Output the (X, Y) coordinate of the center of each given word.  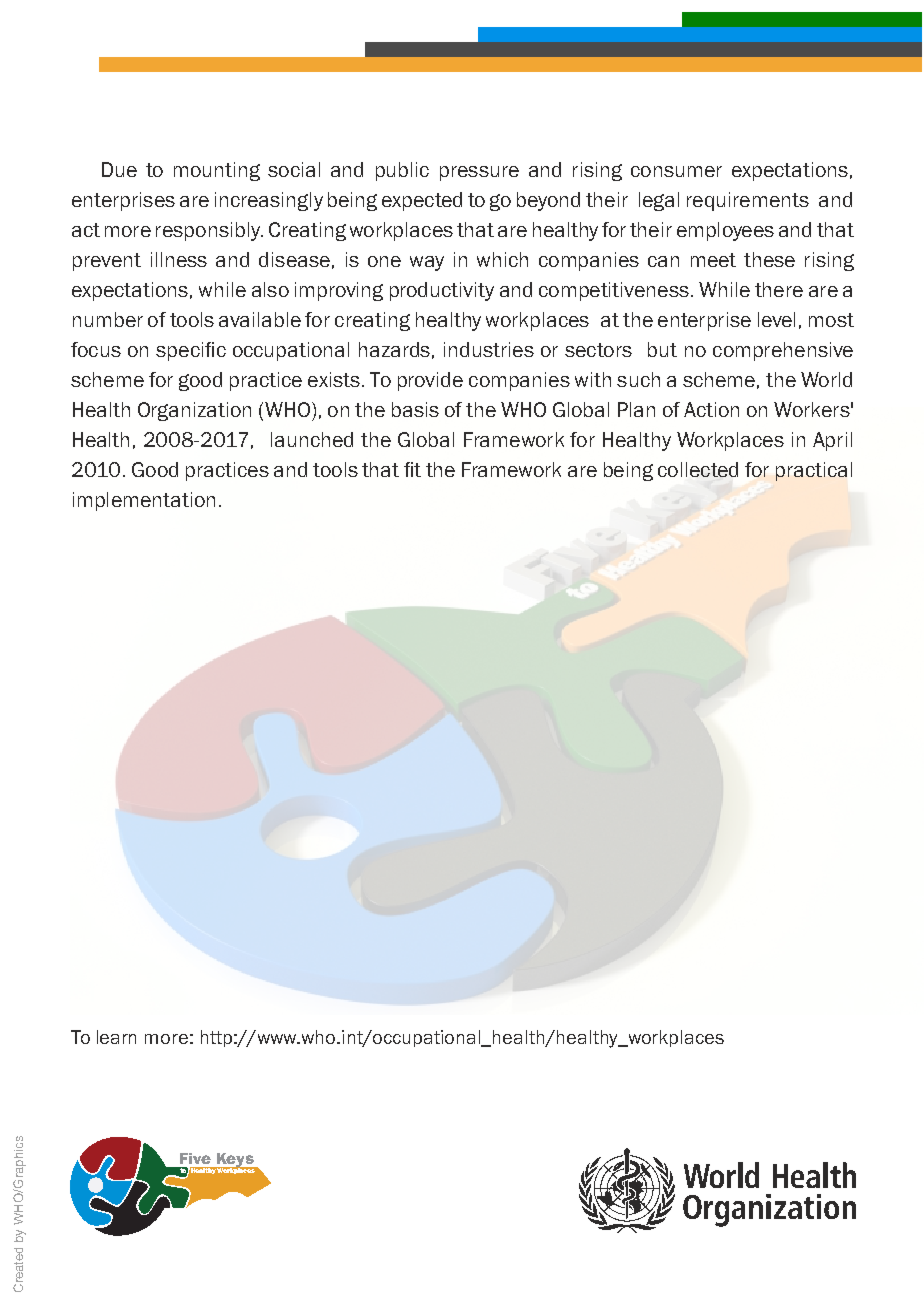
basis (415, 409)
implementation (144, 501)
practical (814, 471)
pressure (479, 173)
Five (195, 1158)
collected (698, 469)
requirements (748, 201)
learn (116, 1037)
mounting (217, 171)
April (832, 441)
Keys (235, 1161)
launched (312, 439)
